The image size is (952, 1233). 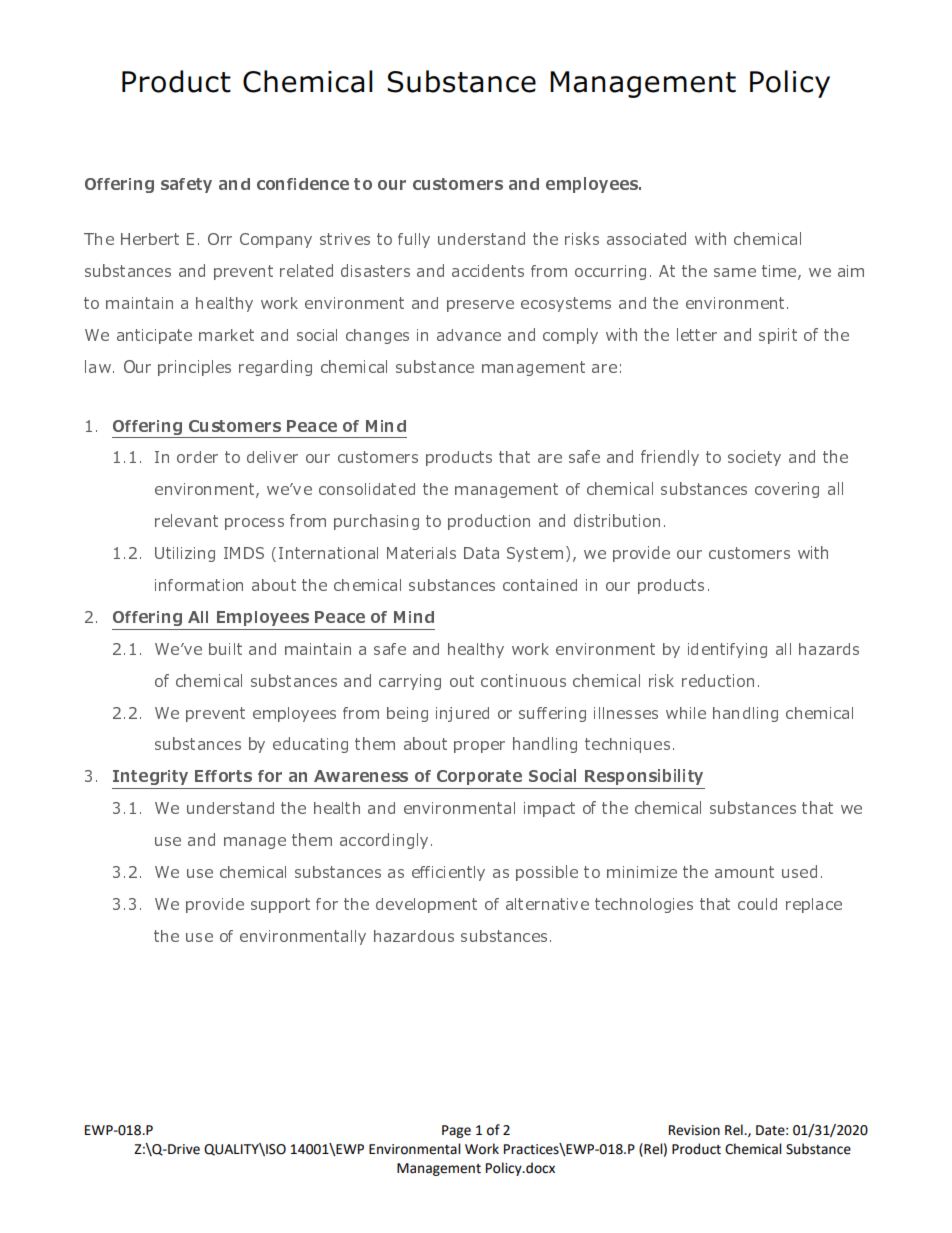 I want to click on Orr, so click(x=220, y=239).
